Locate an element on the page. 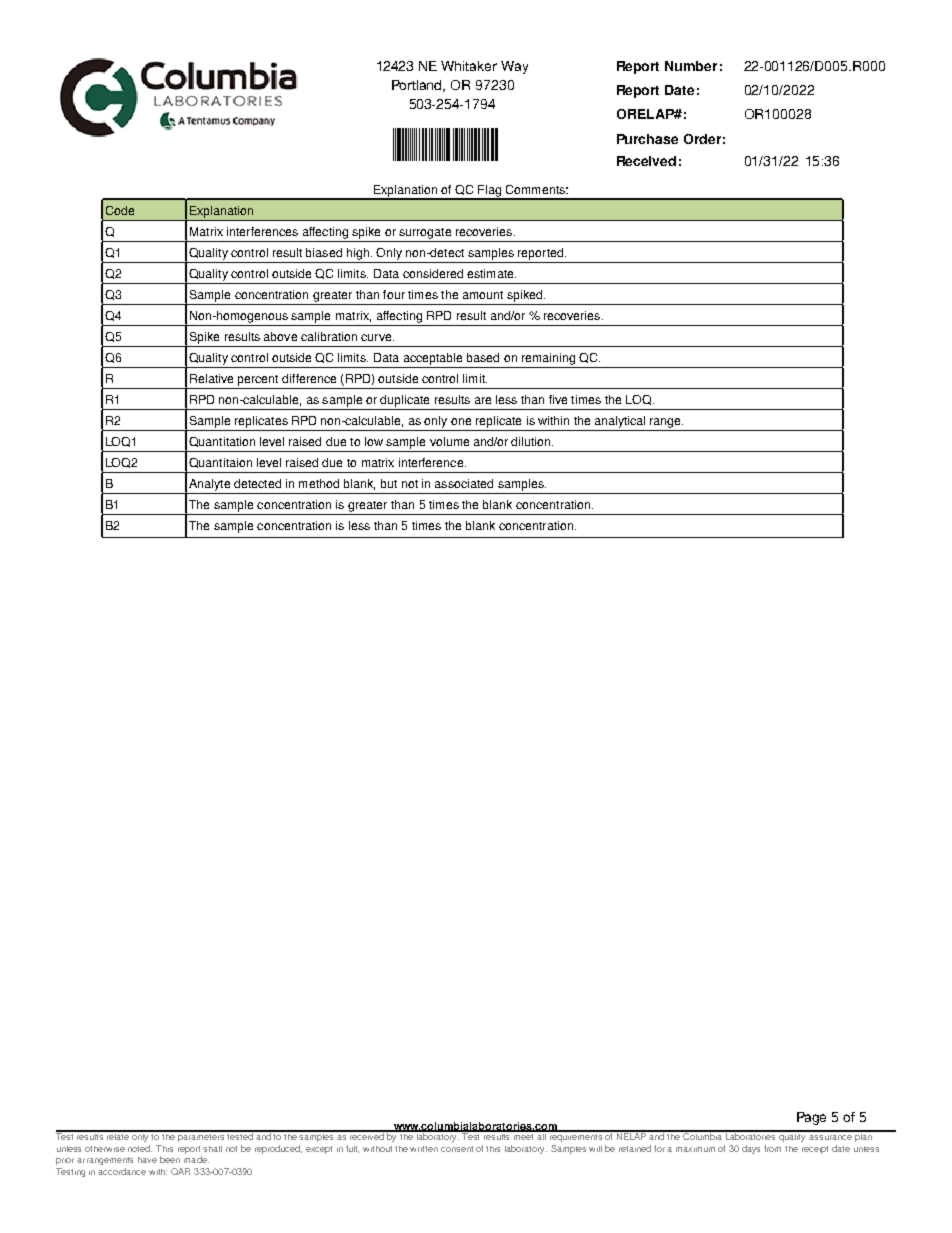 Image resolution: width=952 pixels, height=1233 pixels. days is located at coordinates (751, 1149).
